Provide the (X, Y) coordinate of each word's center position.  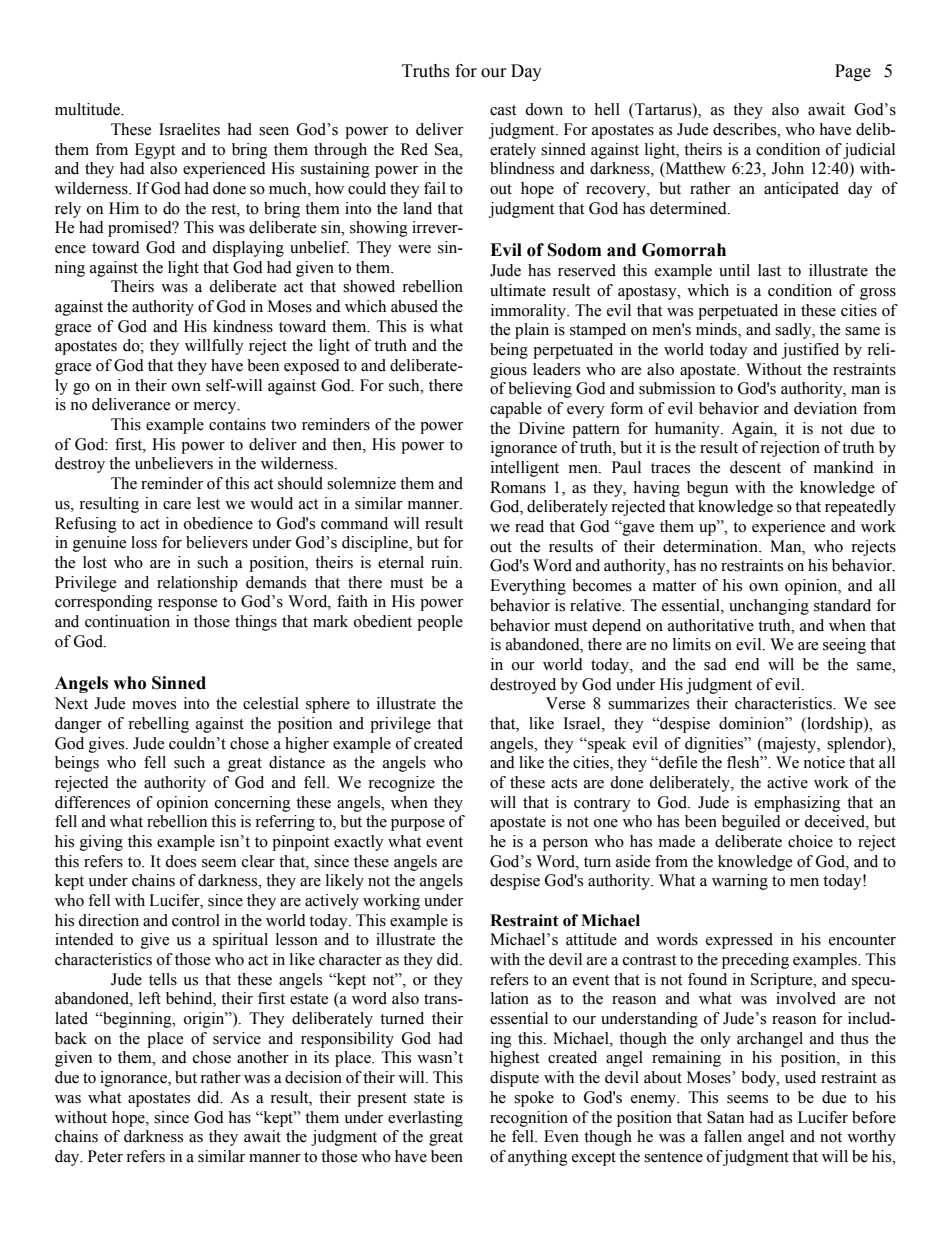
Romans (518, 487)
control (196, 920)
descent (755, 467)
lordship (835, 725)
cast (503, 110)
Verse (565, 703)
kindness (243, 326)
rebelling (158, 725)
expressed (739, 941)
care (177, 505)
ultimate (518, 290)
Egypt (155, 151)
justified (810, 351)
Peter (105, 1156)
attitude (591, 939)
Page (853, 72)
